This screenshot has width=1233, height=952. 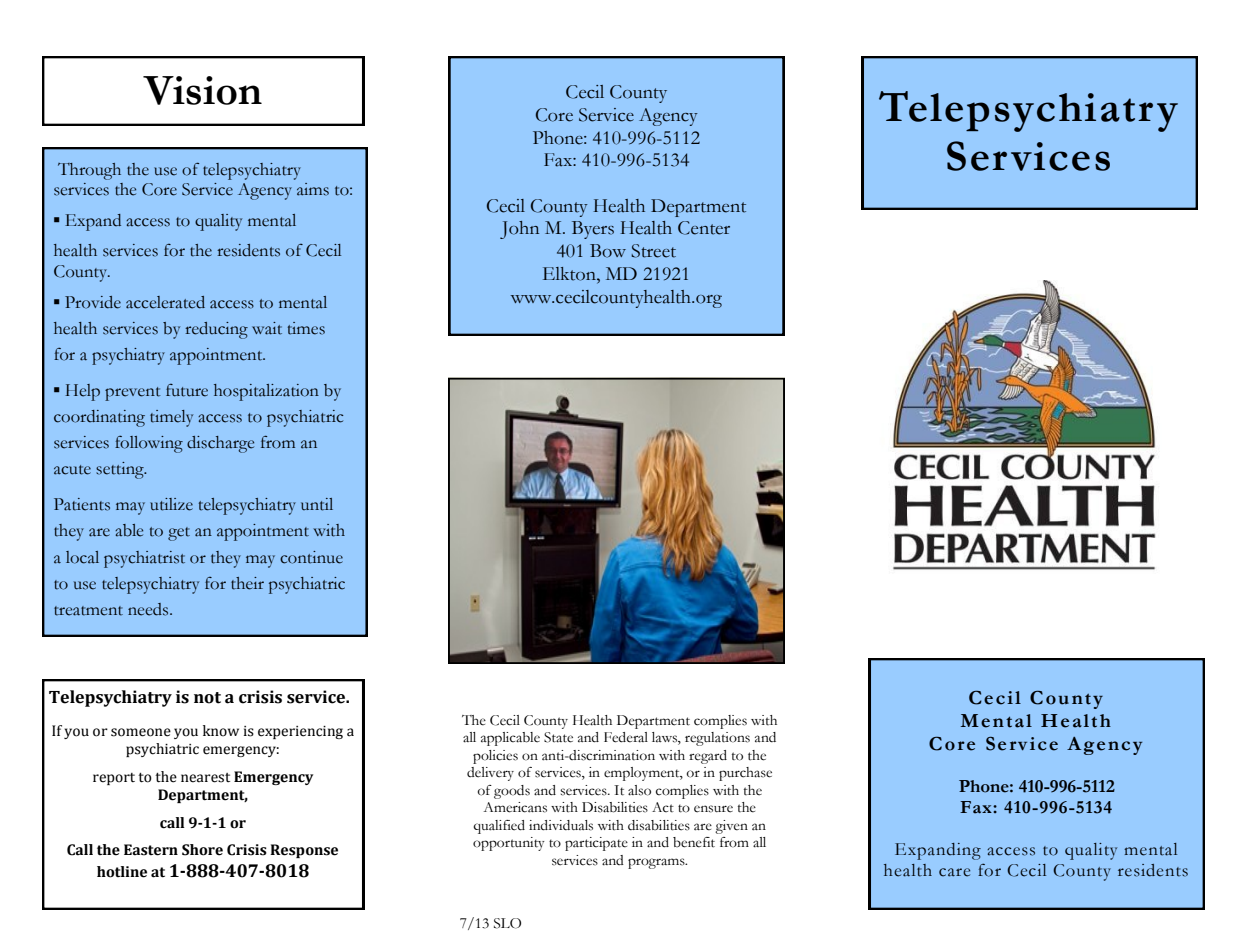 What do you see at coordinates (717, 739) in the screenshot?
I see `regulations` at bounding box center [717, 739].
